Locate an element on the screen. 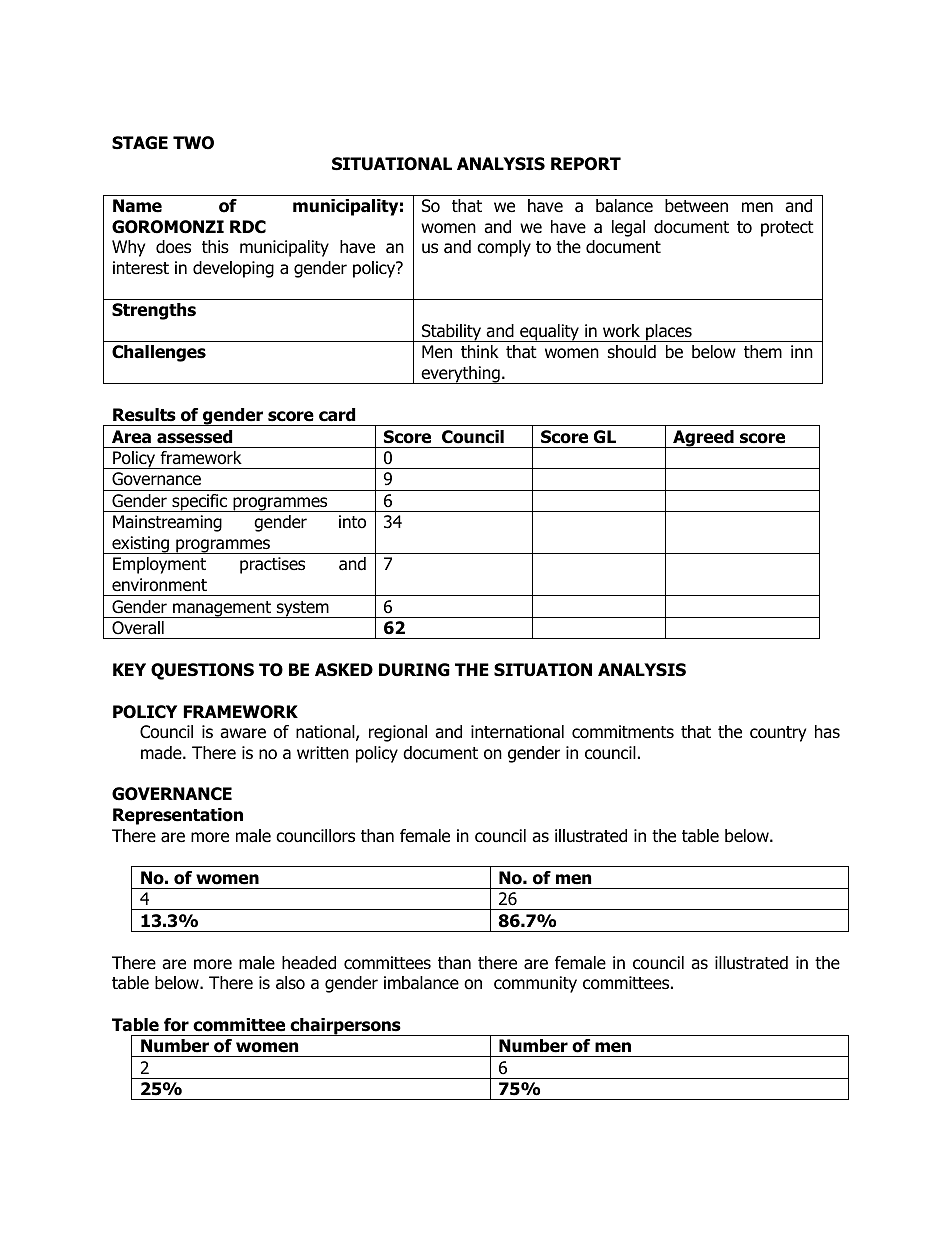  everything is located at coordinates (460, 375).
